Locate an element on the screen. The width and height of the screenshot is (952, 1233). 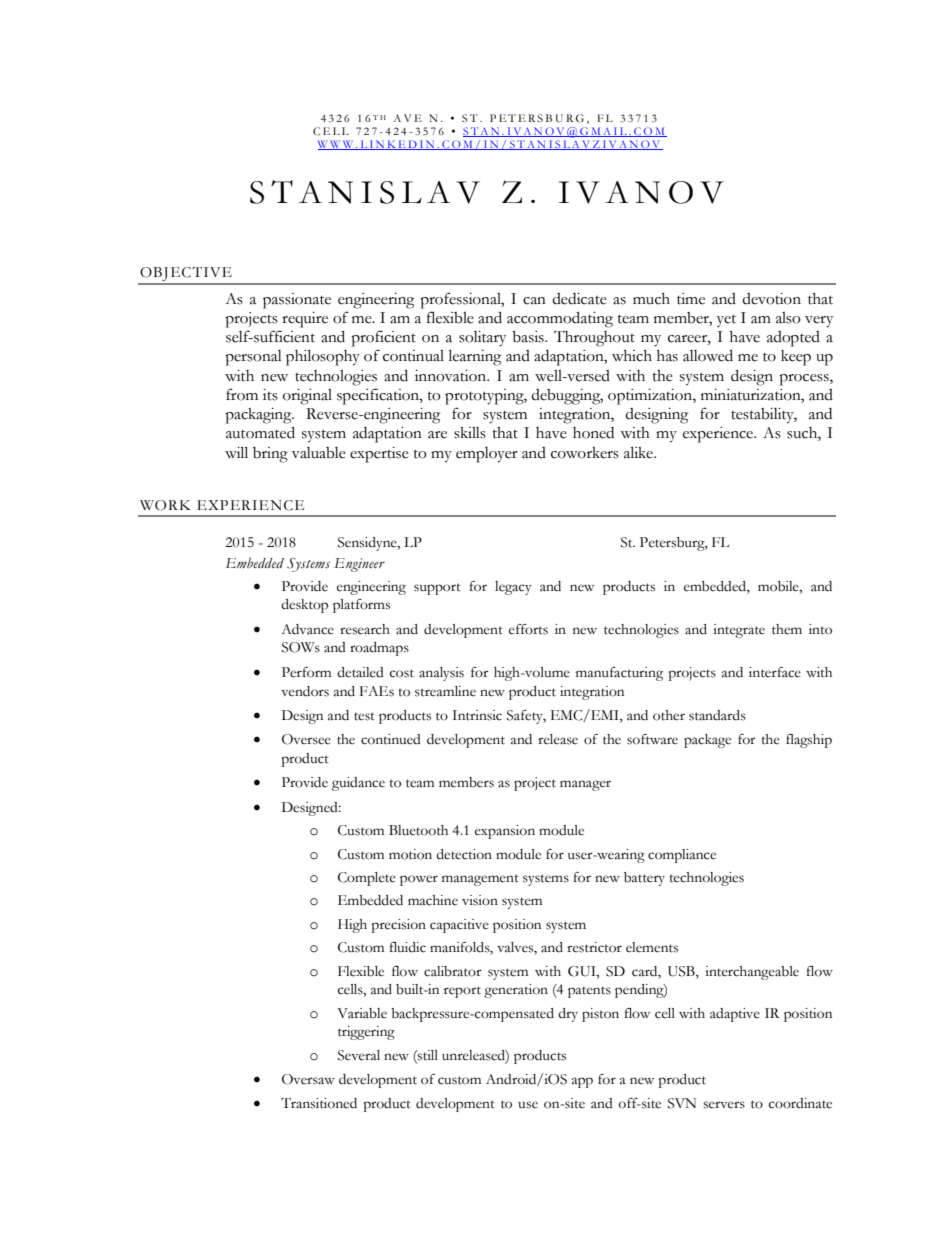
can is located at coordinates (534, 301).
